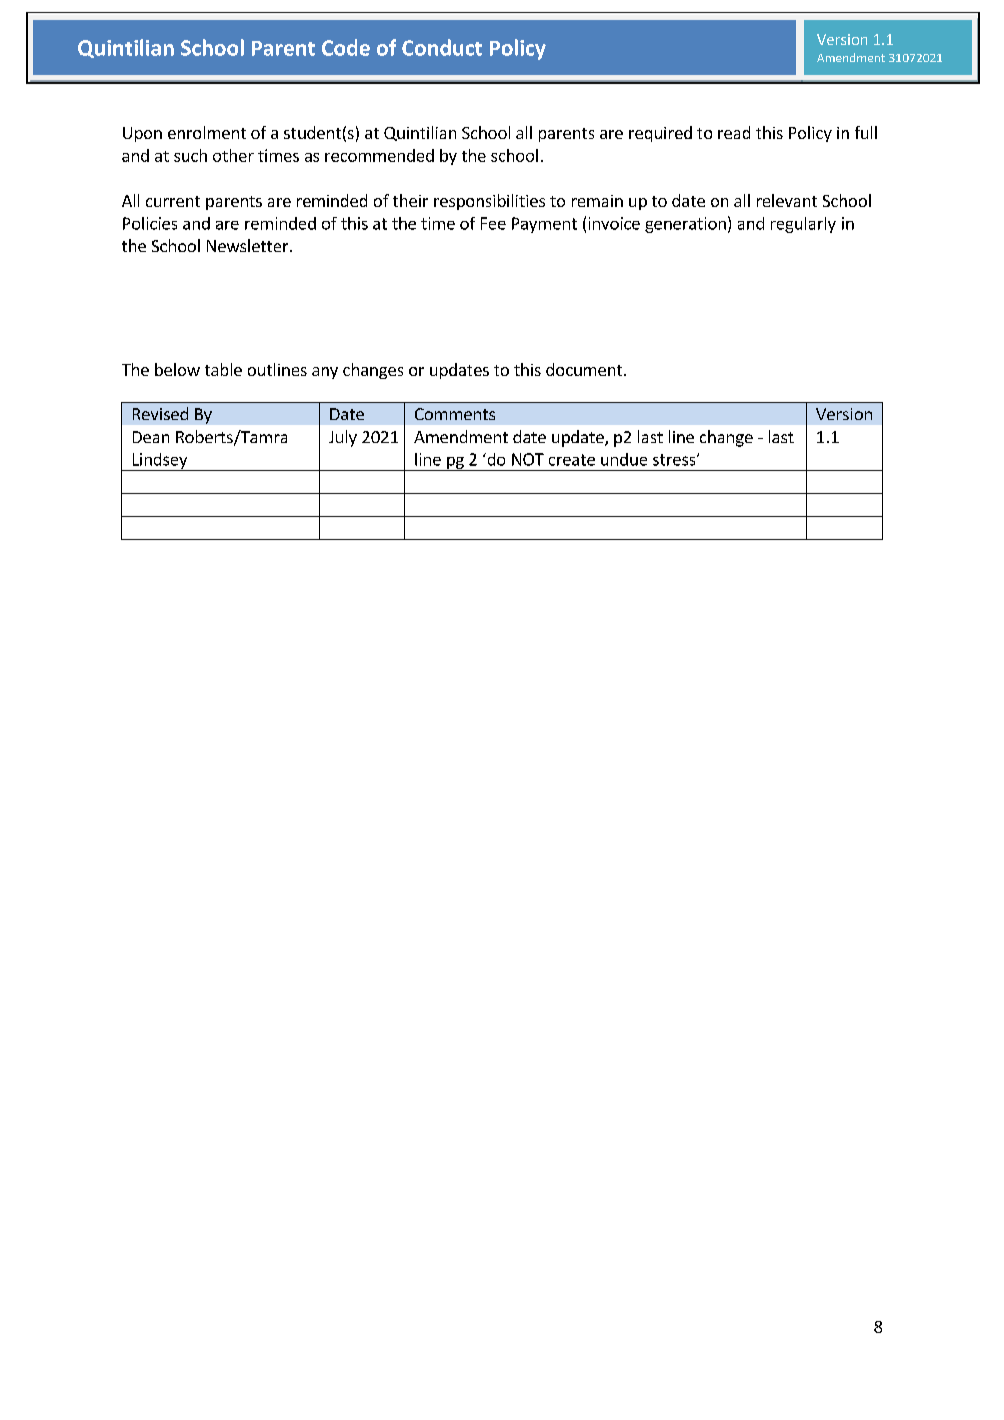 The image size is (1004, 1420). What do you see at coordinates (346, 47) in the image?
I see `Code` at bounding box center [346, 47].
